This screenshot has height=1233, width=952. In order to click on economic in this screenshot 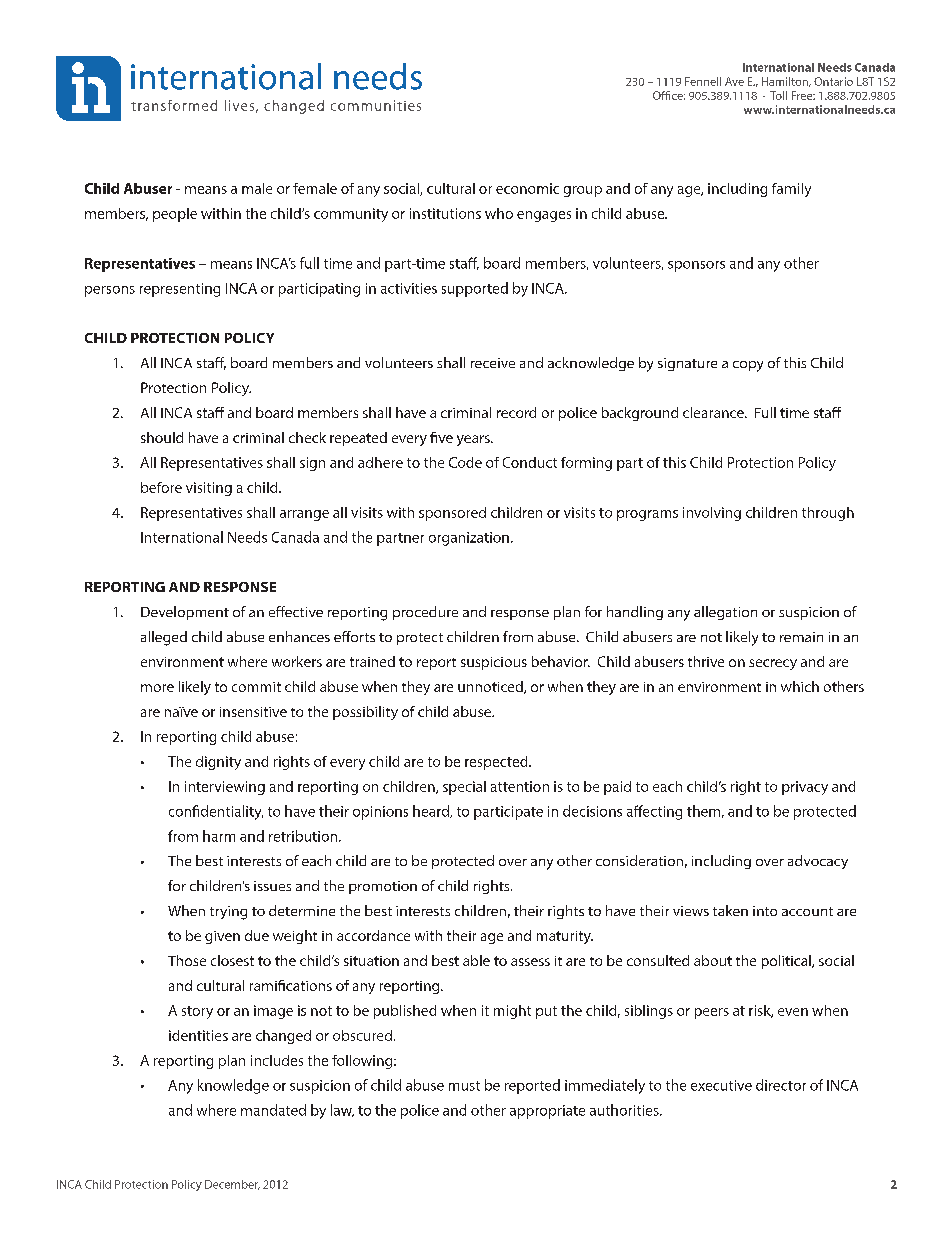, I will do `click(527, 188)`.
